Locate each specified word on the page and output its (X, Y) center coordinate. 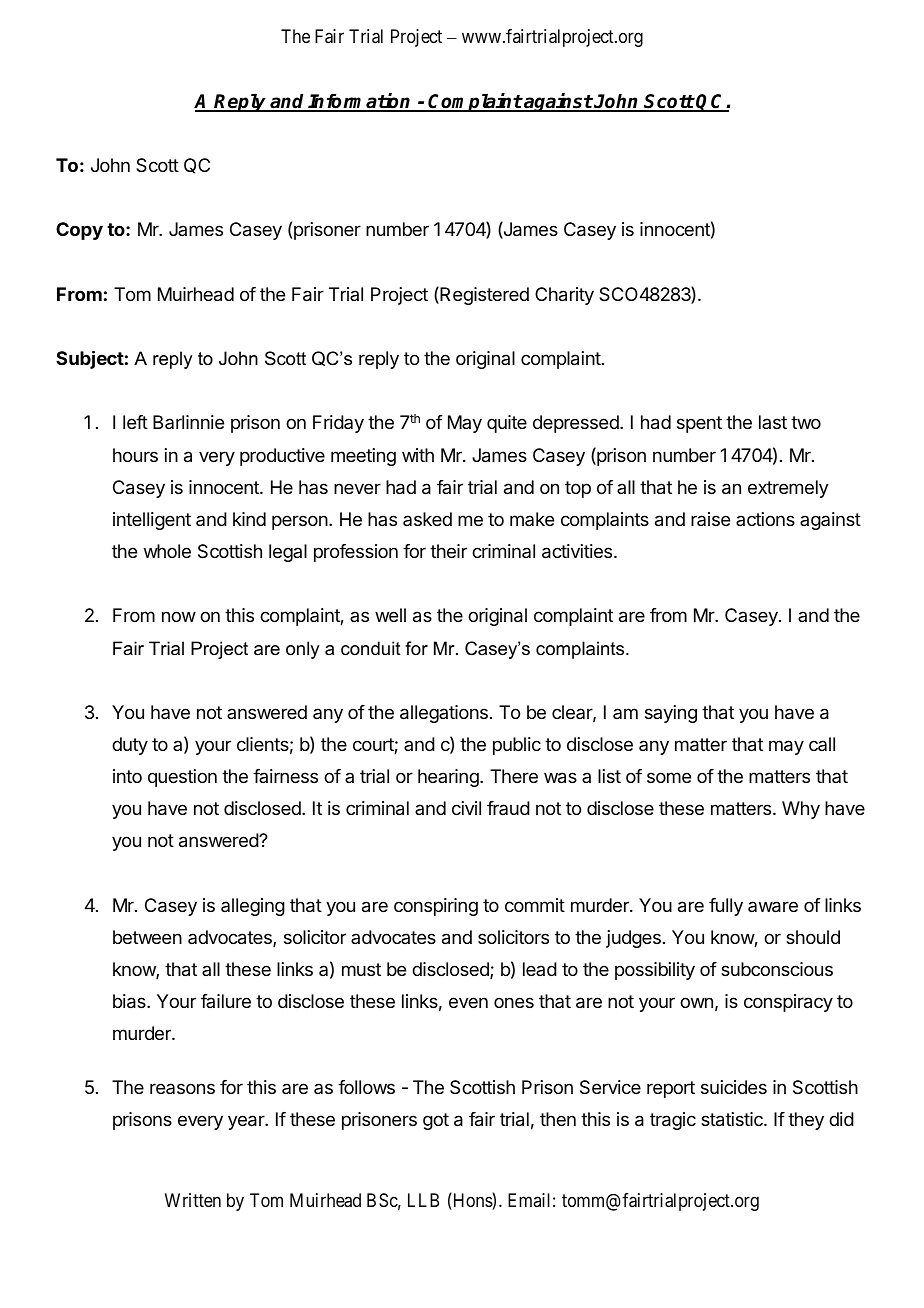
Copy (79, 231)
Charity (564, 296)
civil (466, 808)
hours (135, 455)
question (182, 778)
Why (801, 810)
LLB (423, 1200)
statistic (733, 1119)
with (418, 455)
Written (193, 1200)
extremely (788, 489)
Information (360, 102)
